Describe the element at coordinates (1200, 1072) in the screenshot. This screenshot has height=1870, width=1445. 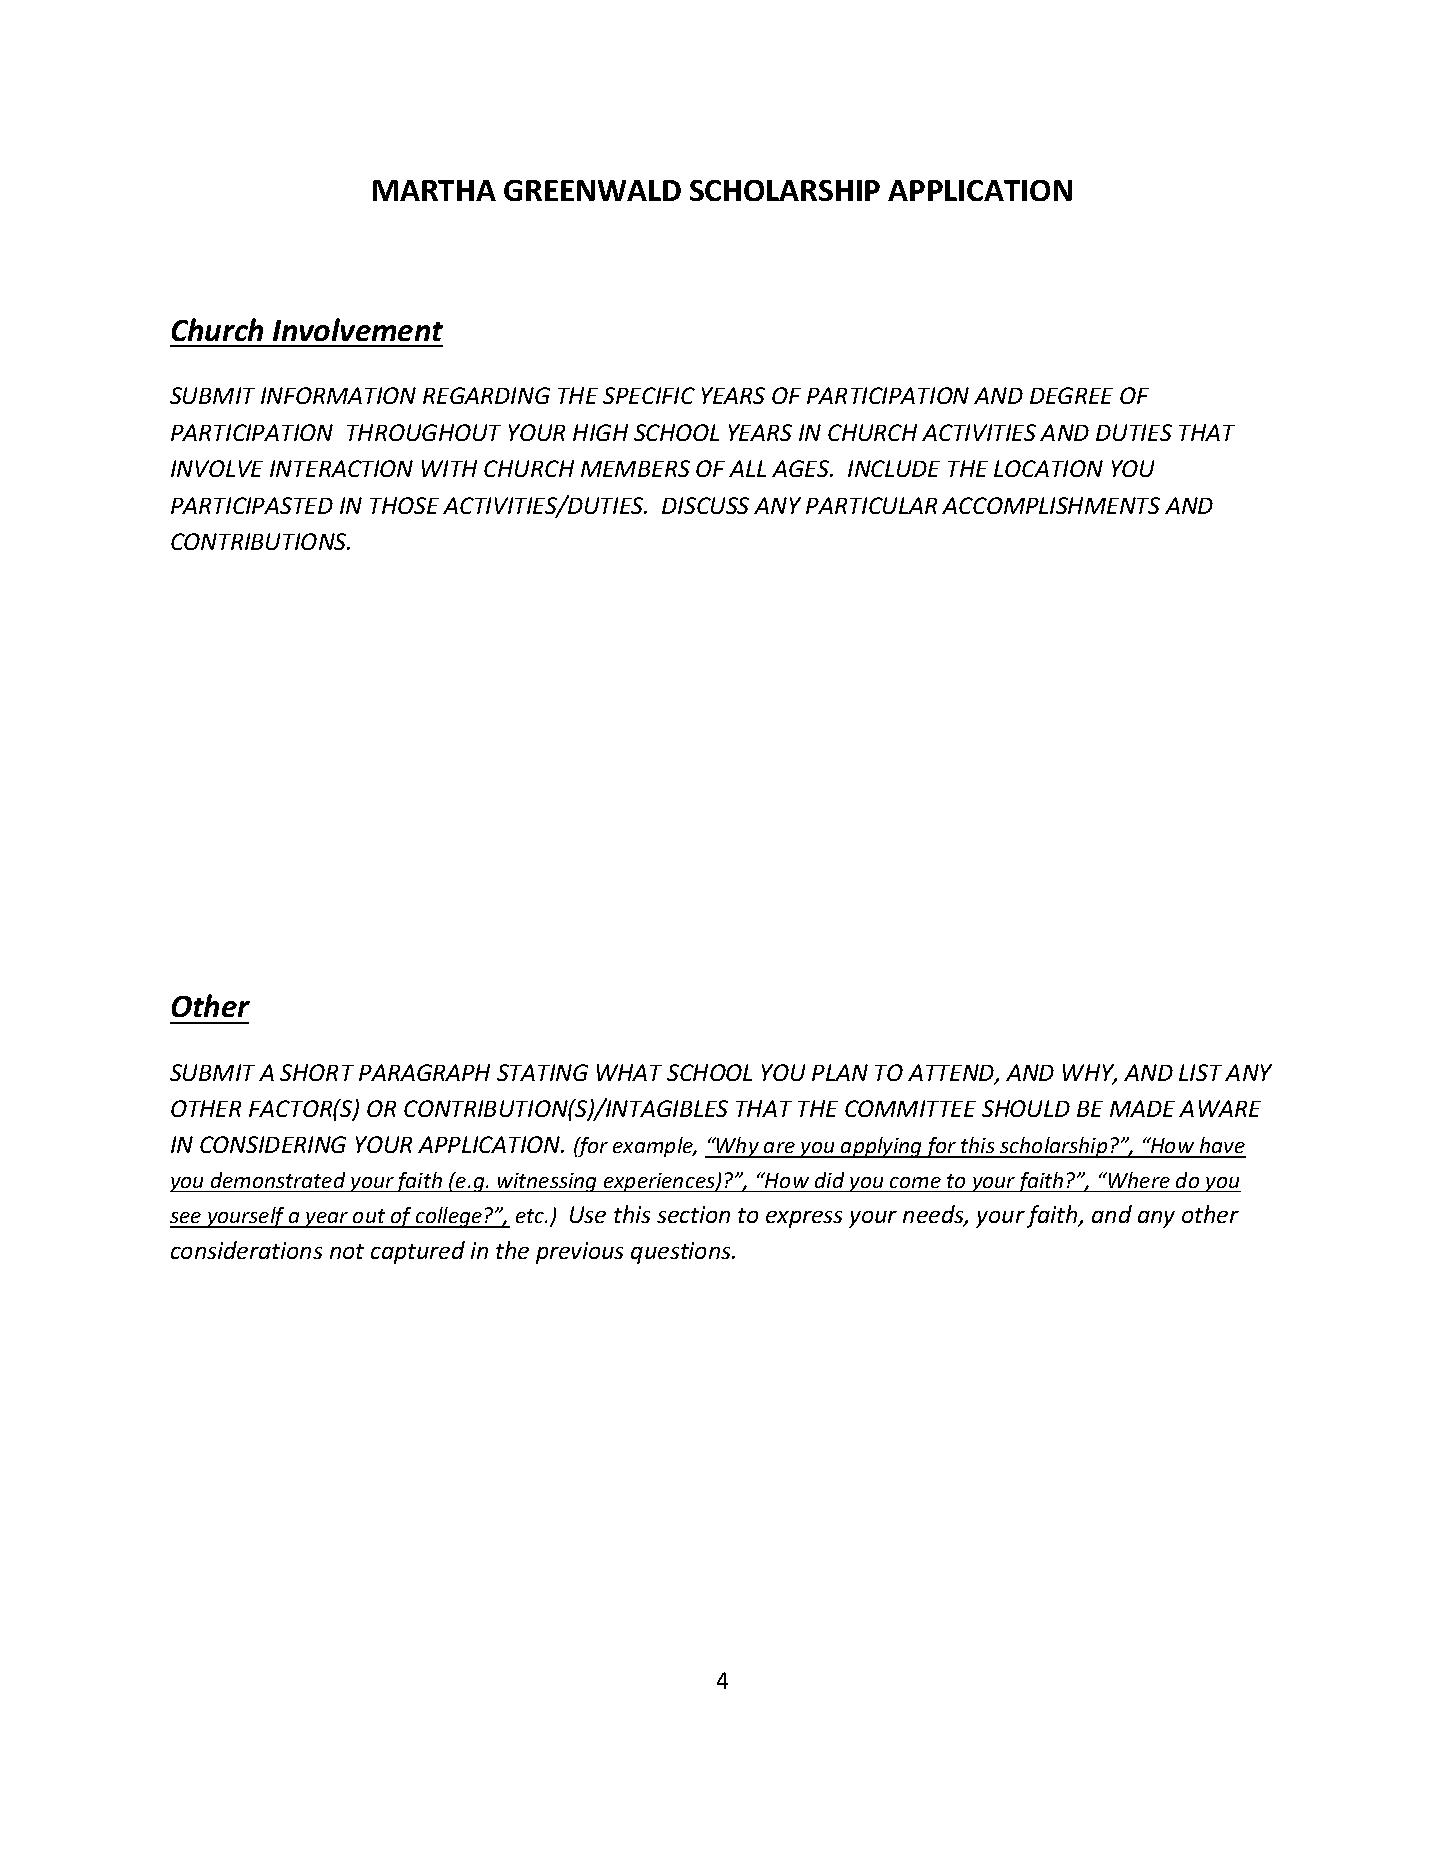
I see `LIST` at that location.
